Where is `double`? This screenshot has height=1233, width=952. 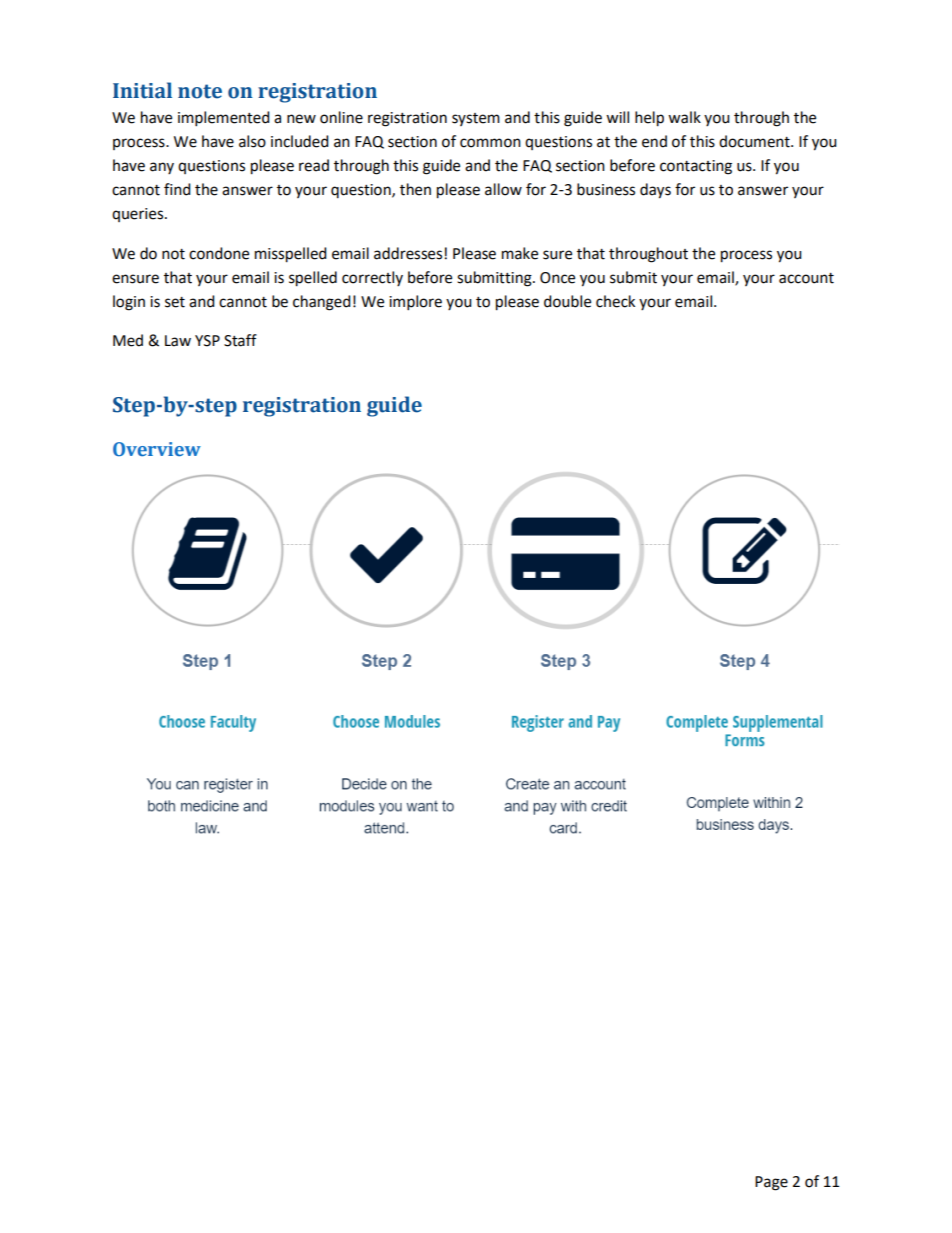
double is located at coordinates (567, 301).
